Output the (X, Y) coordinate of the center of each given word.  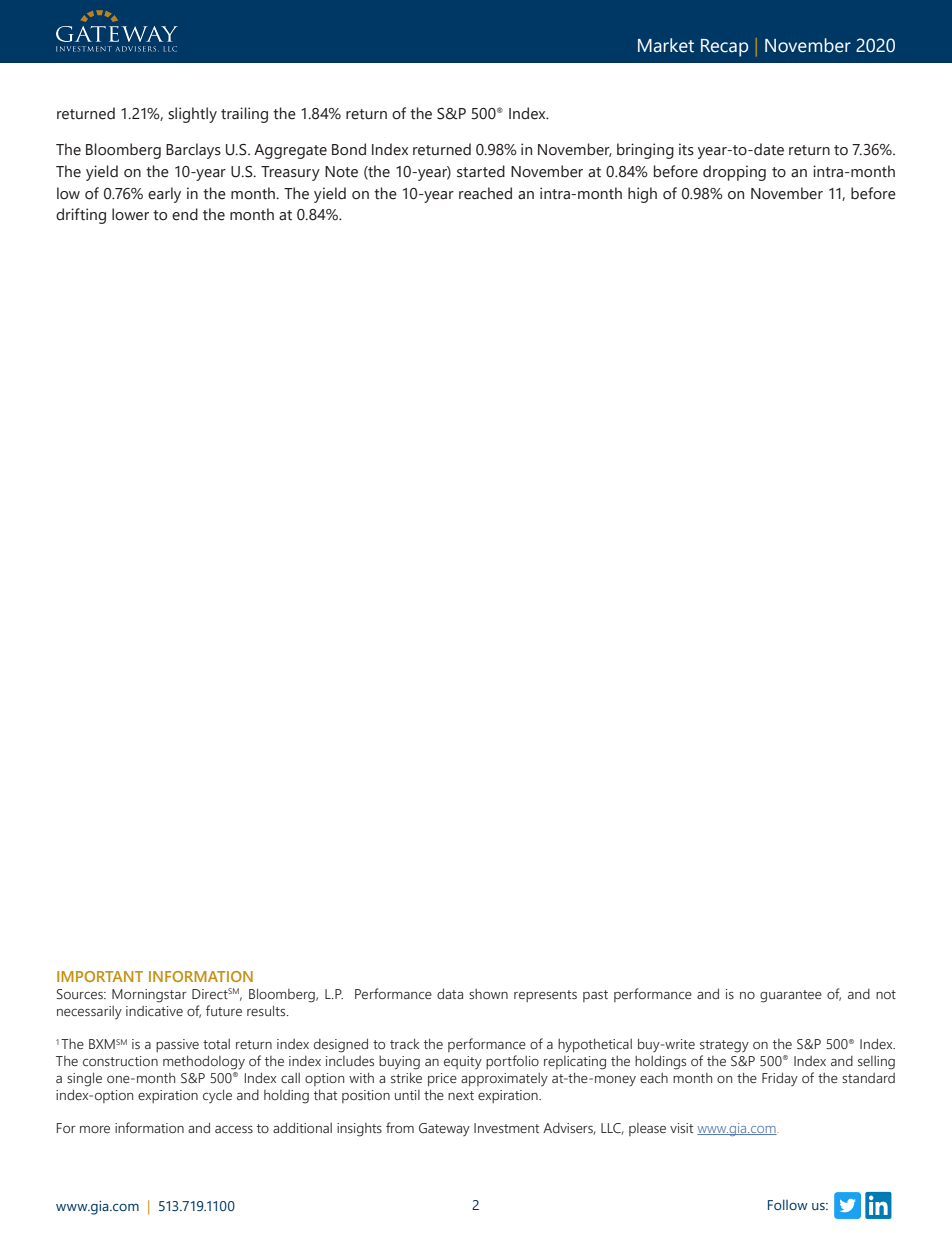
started (481, 171)
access (234, 1129)
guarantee (791, 996)
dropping (734, 173)
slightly (192, 115)
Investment (506, 1128)
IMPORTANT (100, 976)
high (642, 195)
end (185, 214)
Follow (788, 1204)
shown (488, 994)
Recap (724, 48)
